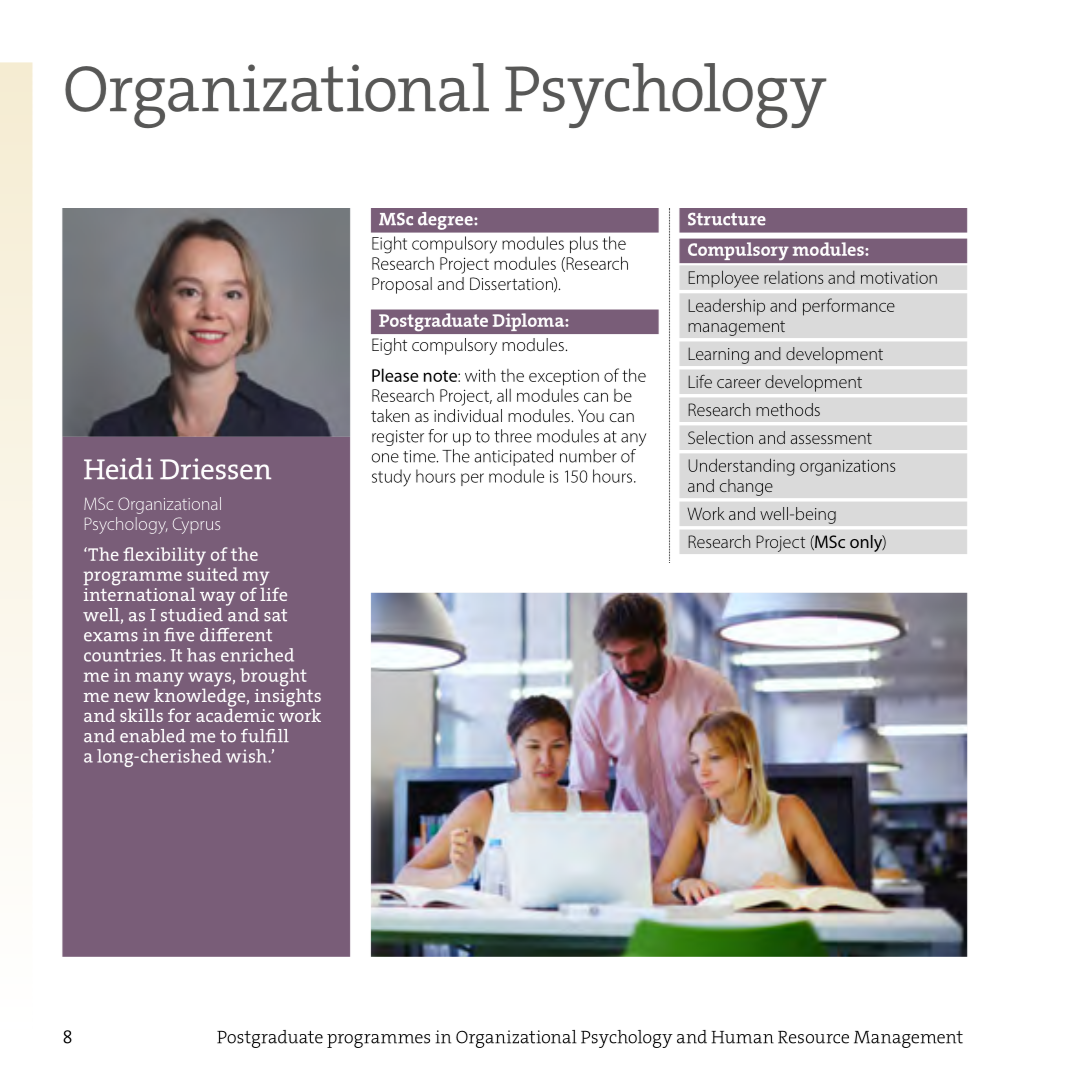 This document has width=1092, height=1092. Describe the element at coordinates (513, 457) in the document. I see `anticipated` at that location.
